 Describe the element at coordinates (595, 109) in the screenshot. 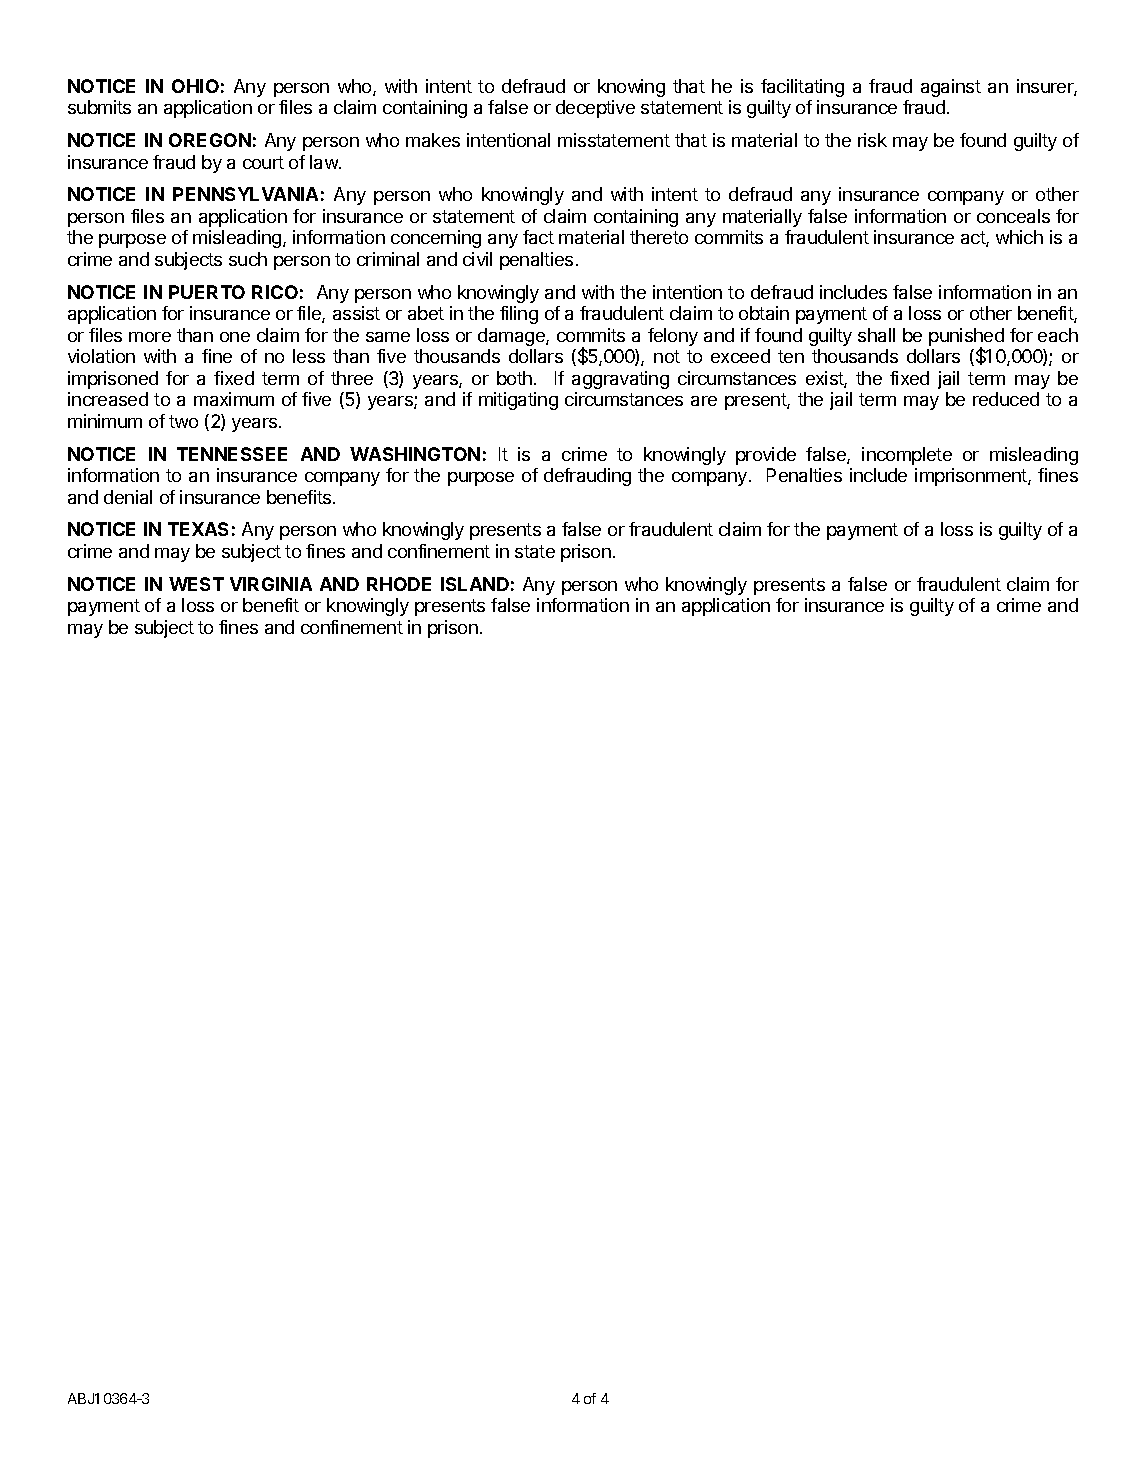

I see `deceptive` at that location.
